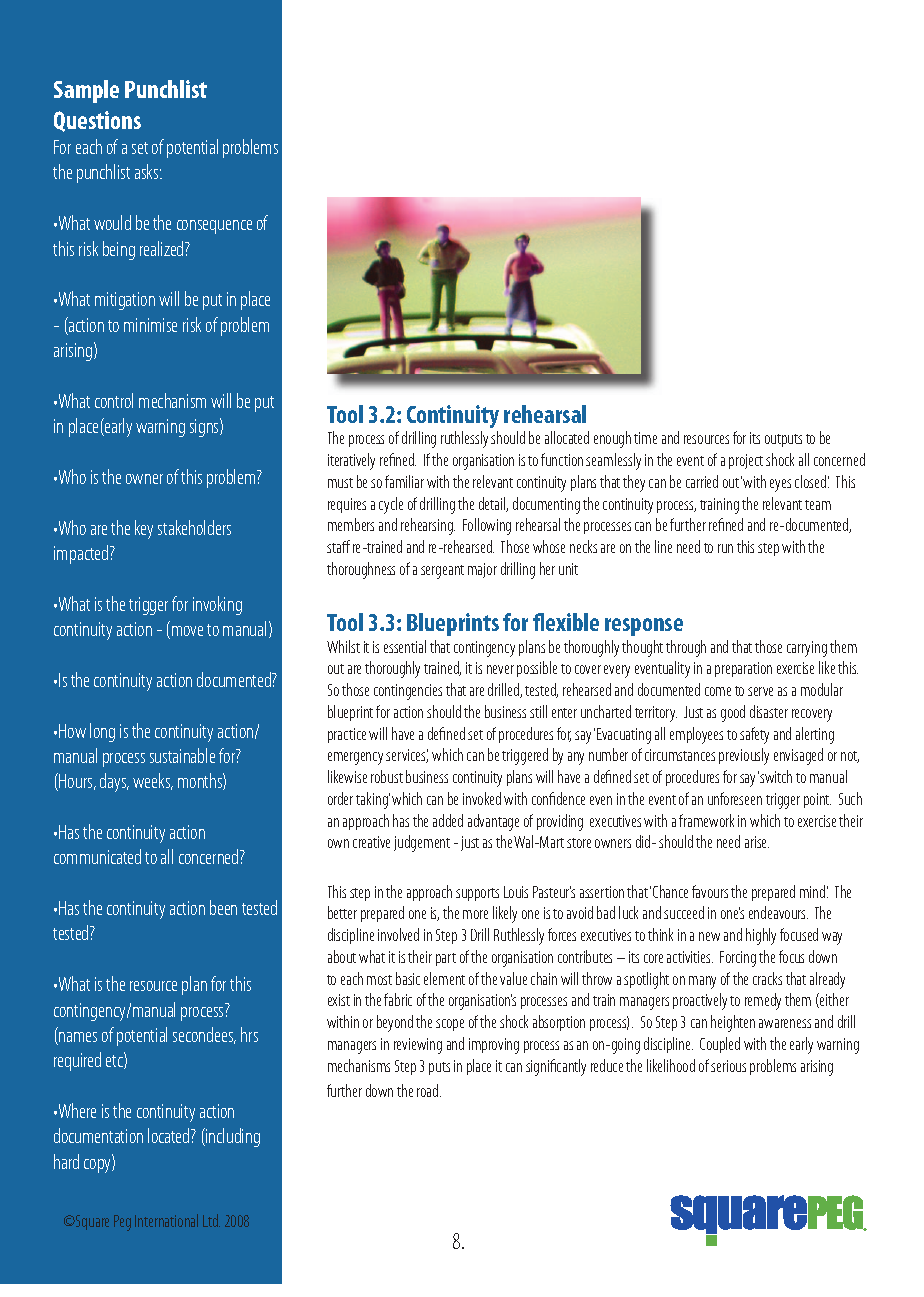  I want to click on Questions, so click(97, 121).
